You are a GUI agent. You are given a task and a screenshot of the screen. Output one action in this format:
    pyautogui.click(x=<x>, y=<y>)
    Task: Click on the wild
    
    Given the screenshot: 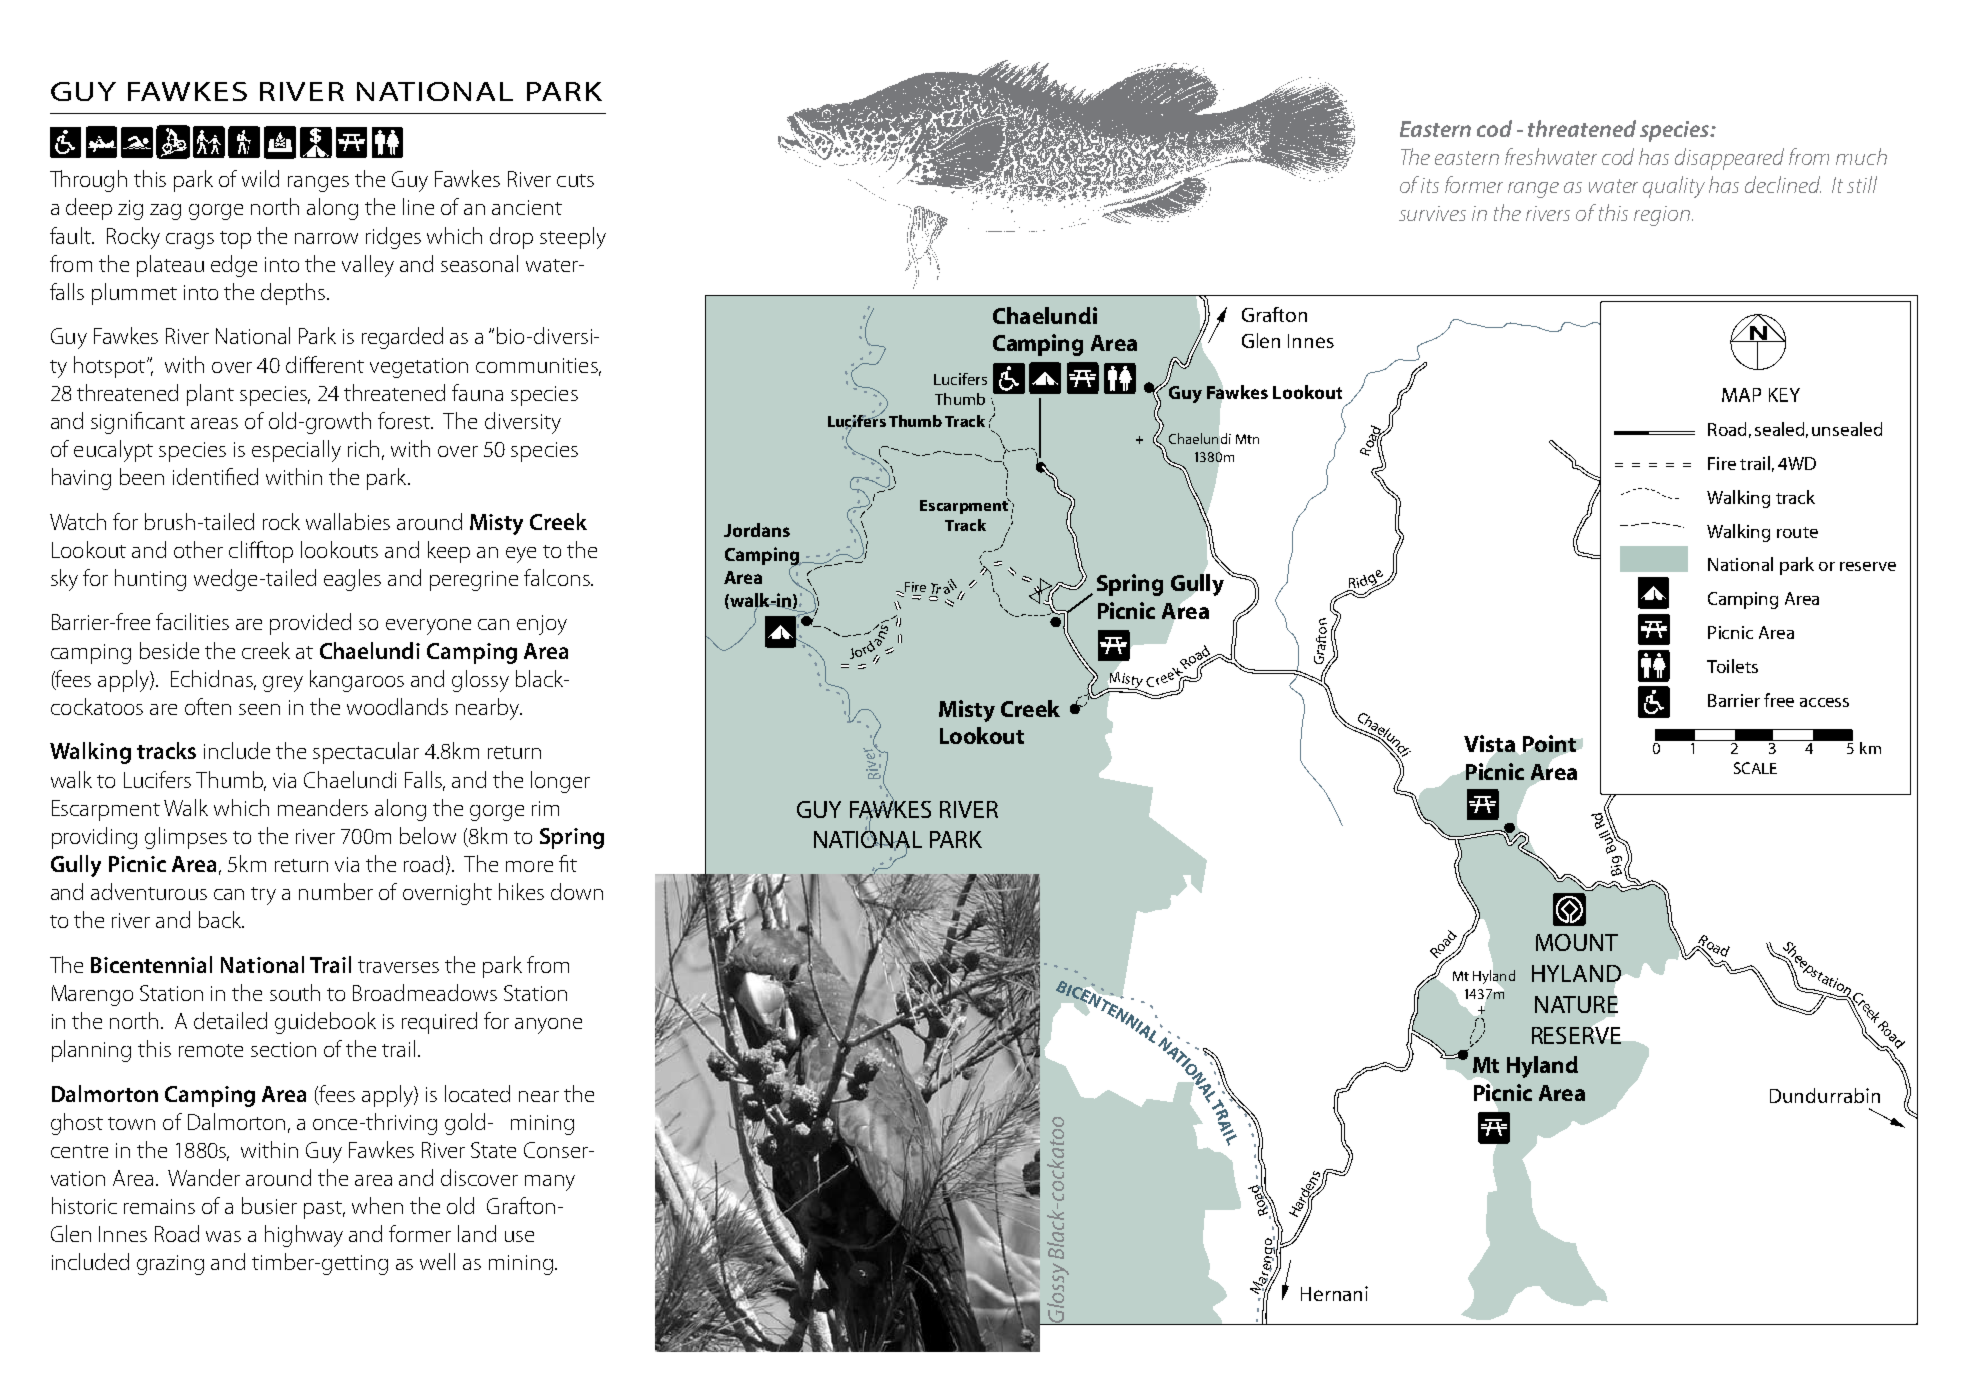 What is the action you would take?
    pyautogui.click(x=260, y=178)
